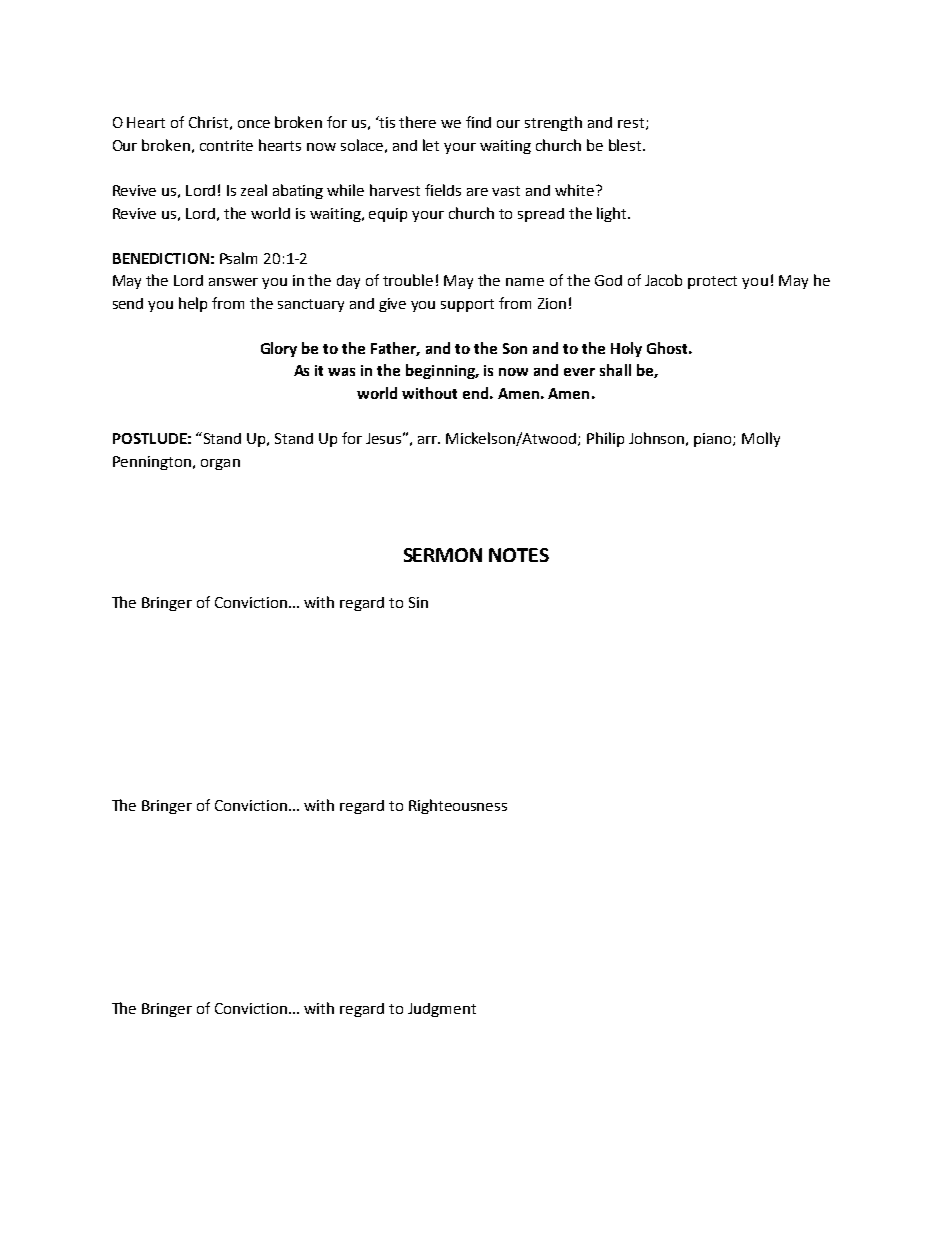 The image size is (952, 1233). I want to click on Philip, so click(605, 439).
